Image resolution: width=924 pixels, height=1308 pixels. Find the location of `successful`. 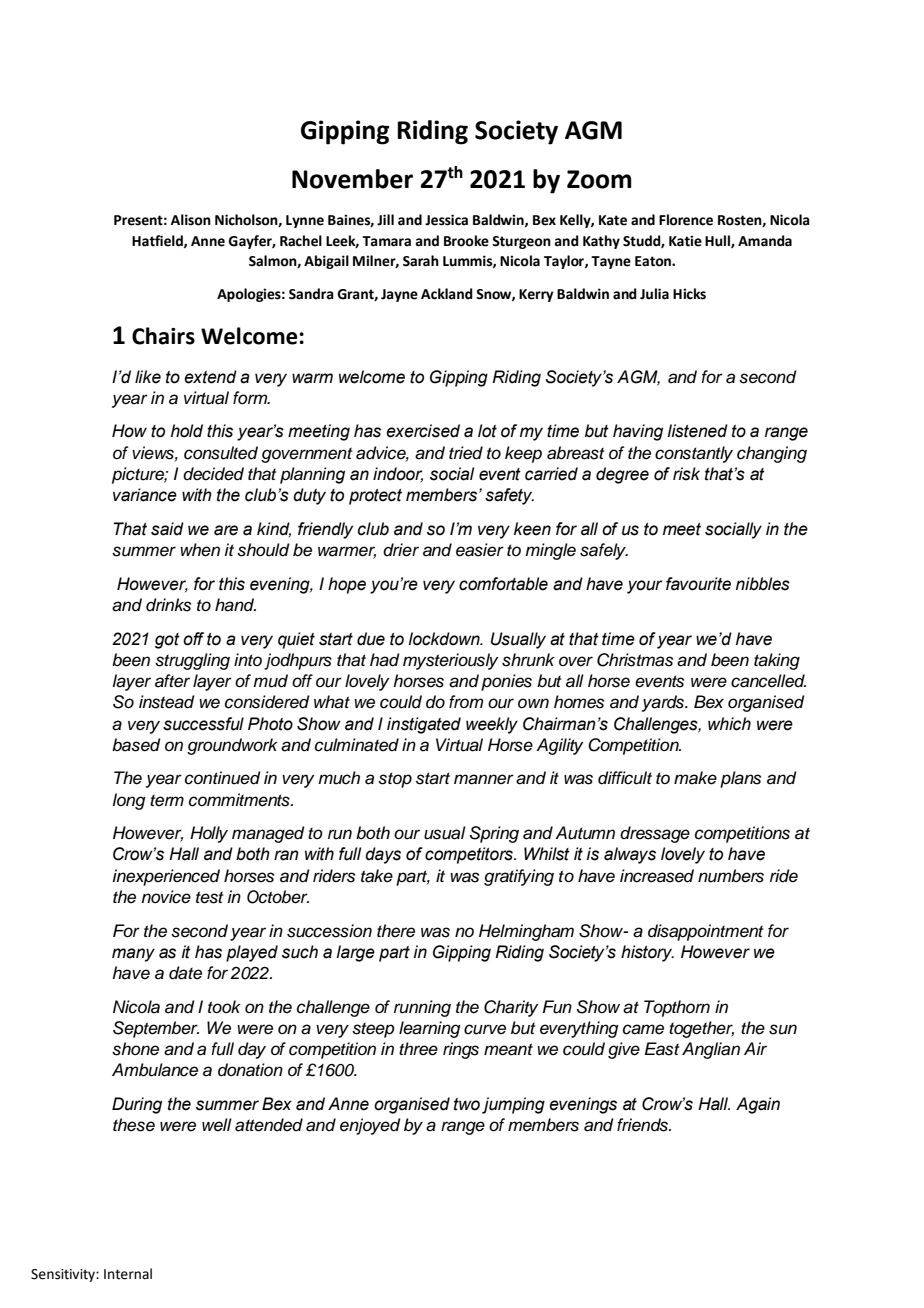

successful is located at coordinates (203, 724).
